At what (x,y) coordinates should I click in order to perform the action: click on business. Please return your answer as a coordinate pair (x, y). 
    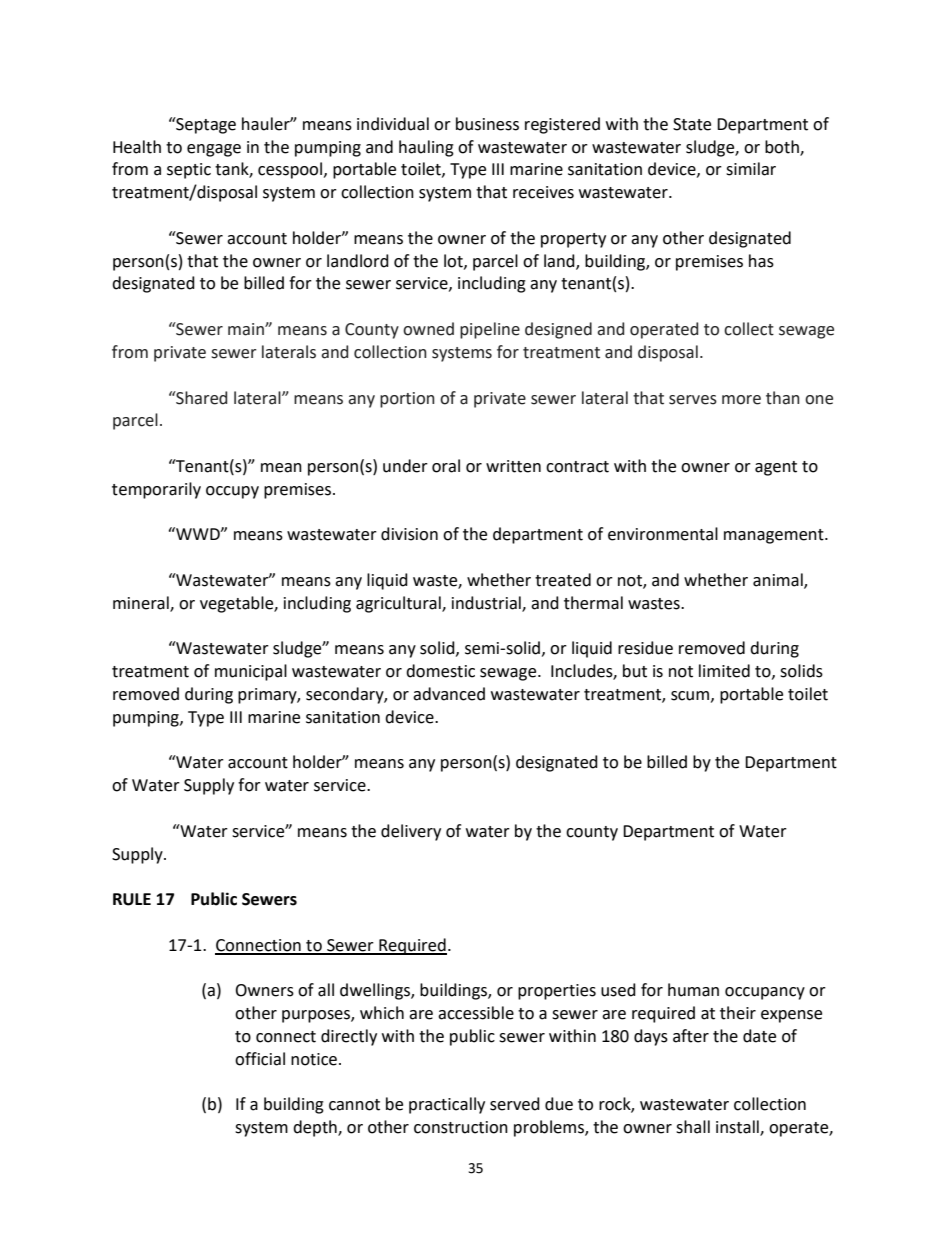
    Looking at the image, I should click on (487, 124).
